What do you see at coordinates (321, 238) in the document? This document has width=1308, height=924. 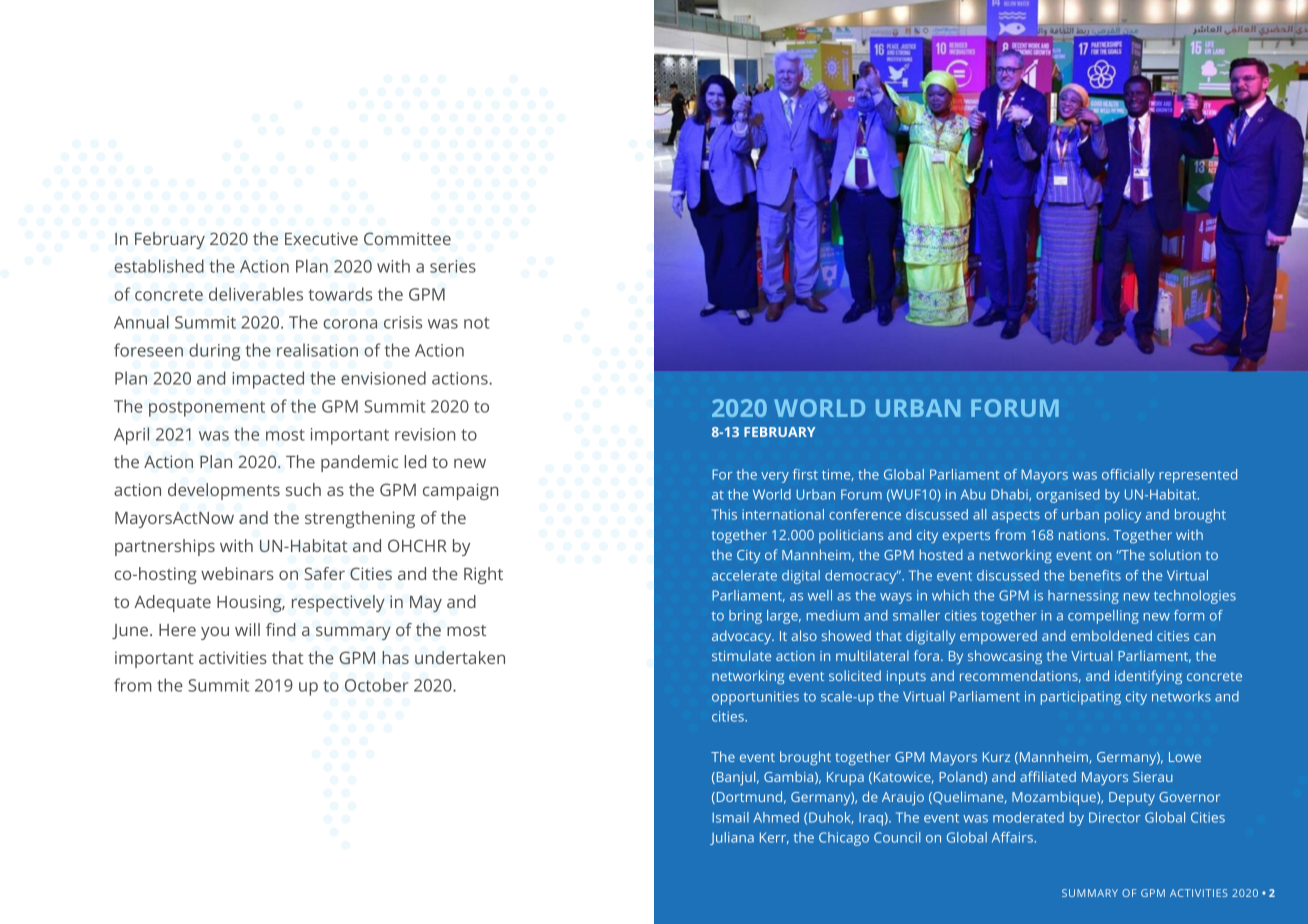 I see `Executive` at bounding box center [321, 238].
